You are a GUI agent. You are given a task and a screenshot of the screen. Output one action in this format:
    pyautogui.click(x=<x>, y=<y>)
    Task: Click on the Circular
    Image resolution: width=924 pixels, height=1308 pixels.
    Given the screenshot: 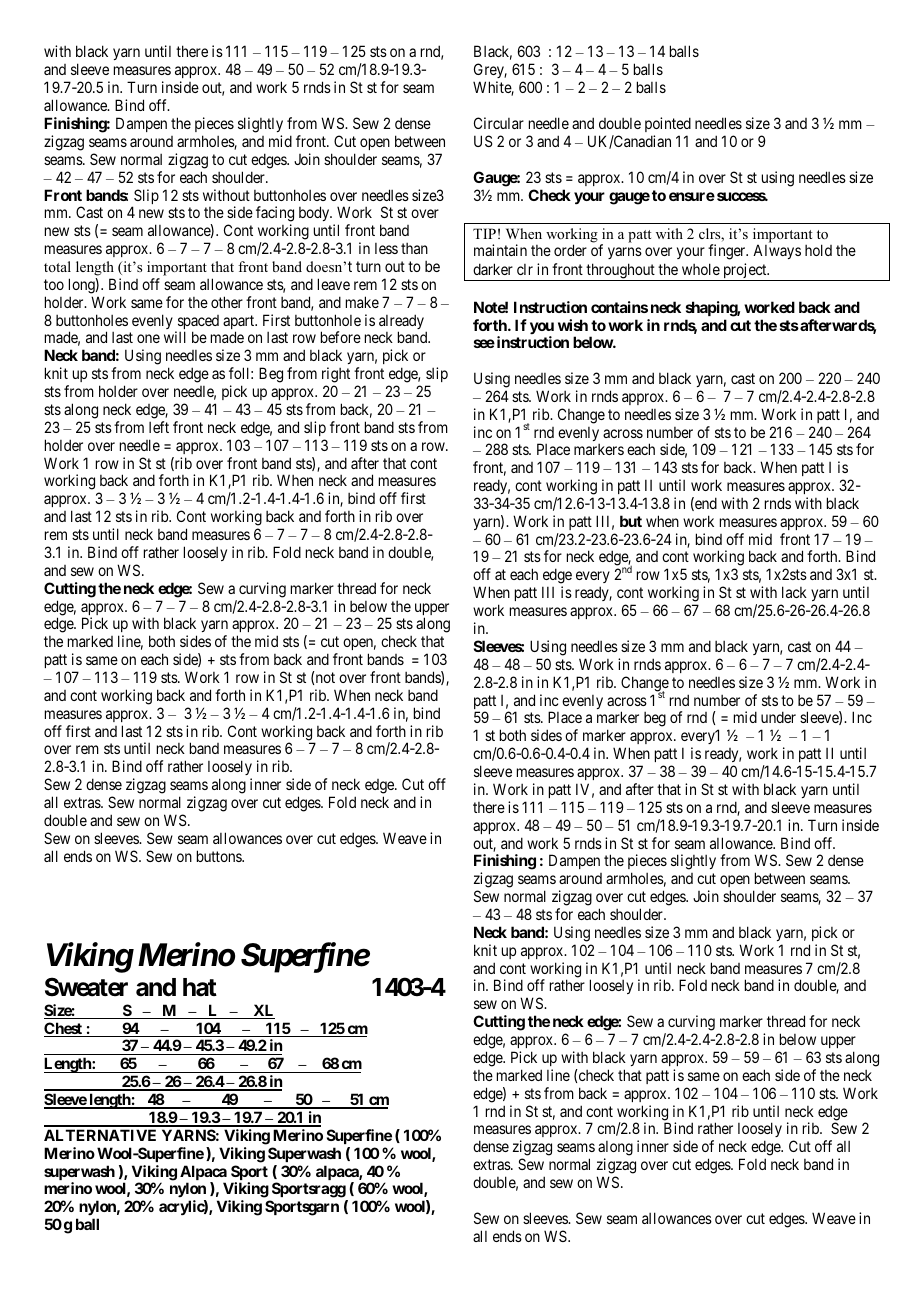 What is the action you would take?
    pyautogui.click(x=499, y=123)
